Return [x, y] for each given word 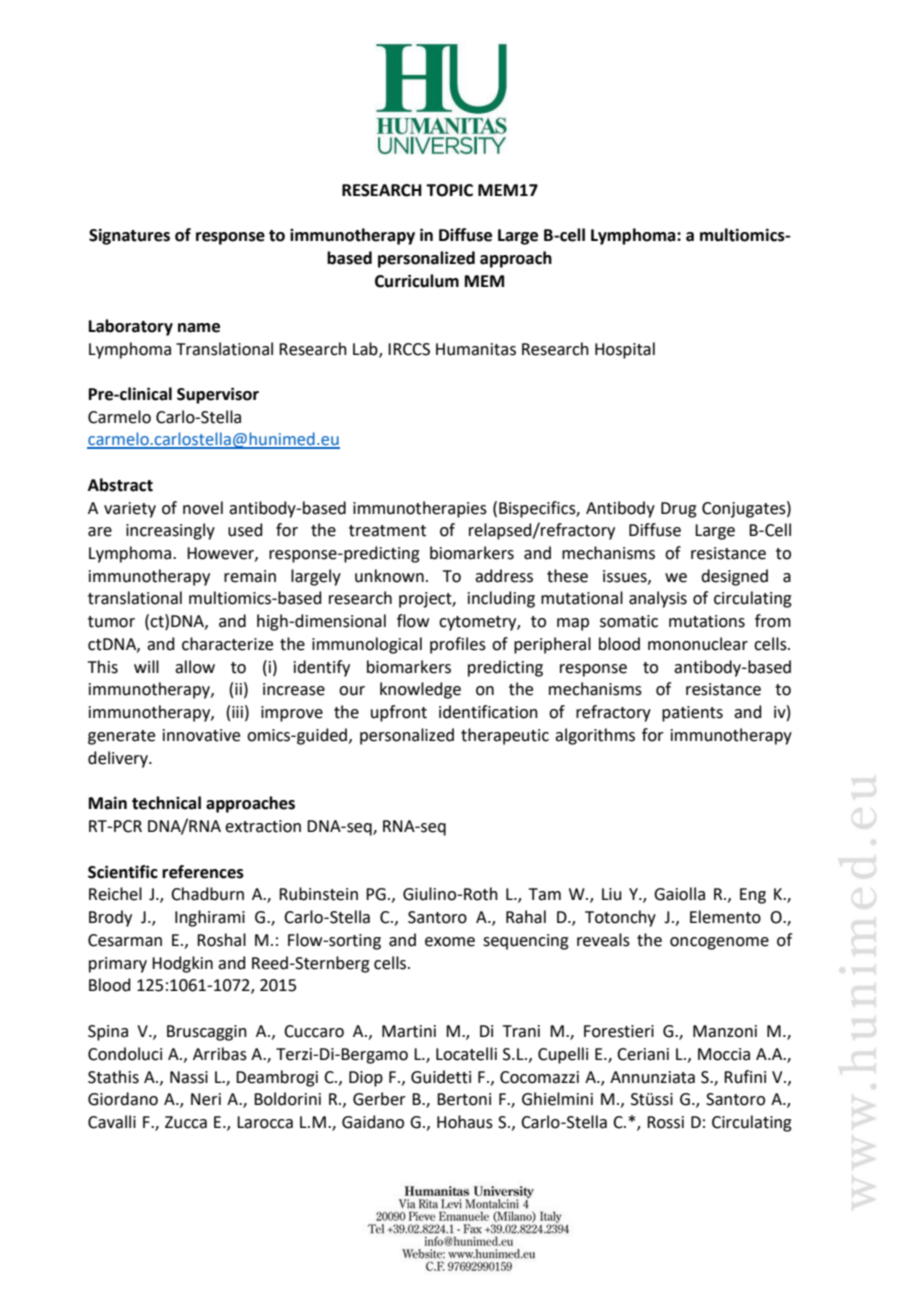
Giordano [123, 1099]
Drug [679, 510]
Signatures [129, 236]
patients [692, 714]
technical [166, 803]
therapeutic [505, 736]
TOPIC [449, 190]
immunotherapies [420, 509]
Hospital [625, 350]
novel [203, 508]
